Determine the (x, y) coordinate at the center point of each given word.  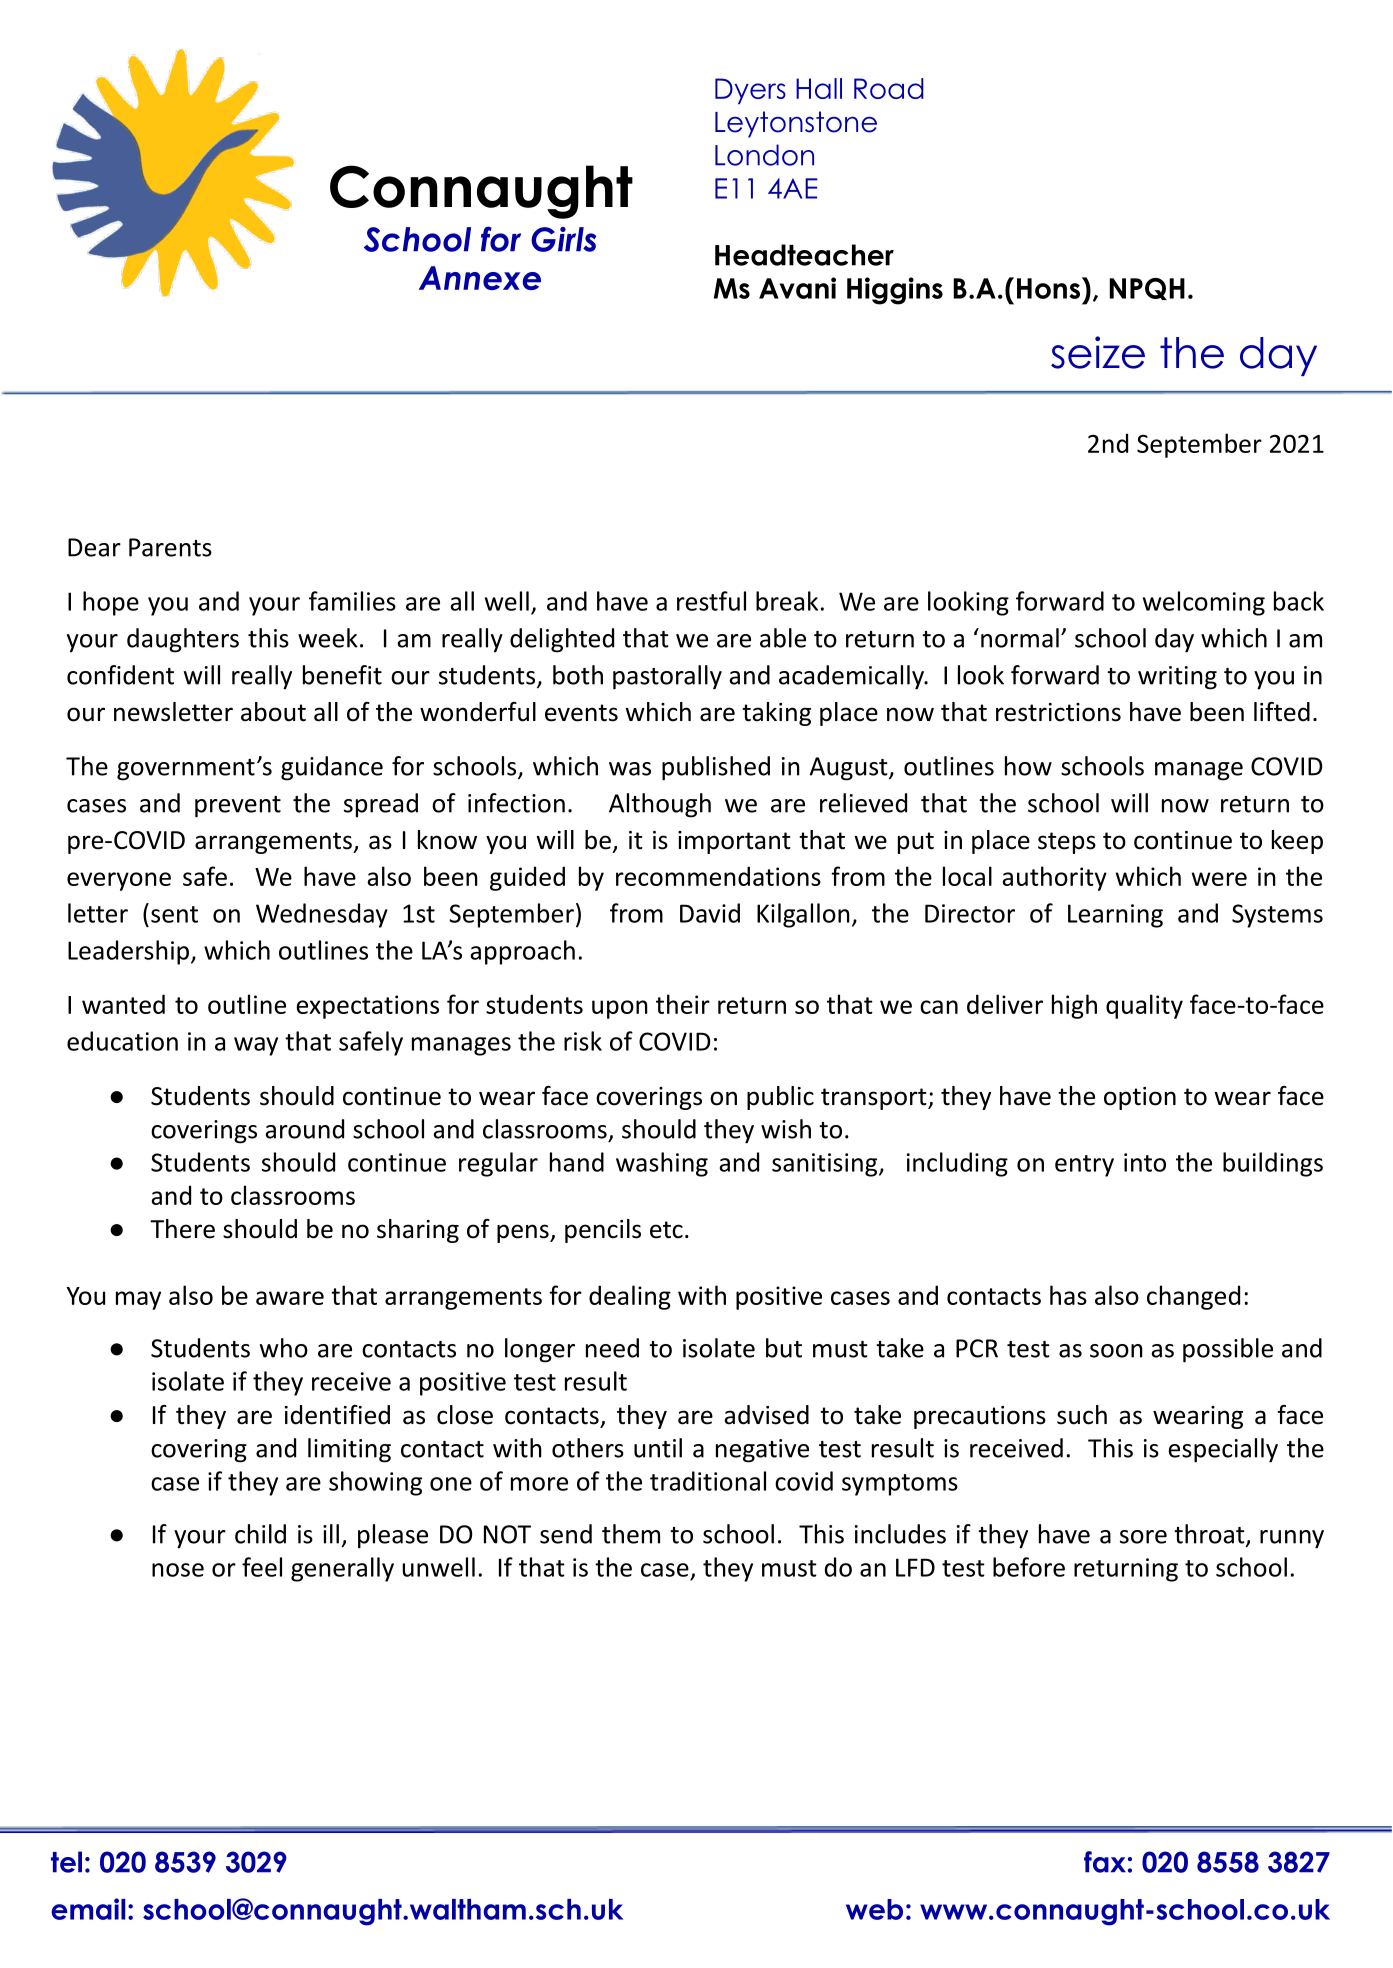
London (764, 155)
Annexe (480, 278)
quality (1144, 1006)
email (88, 1909)
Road (889, 88)
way (256, 1046)
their (683, 1004)
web (874, 1909)
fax (1105, 1862)
